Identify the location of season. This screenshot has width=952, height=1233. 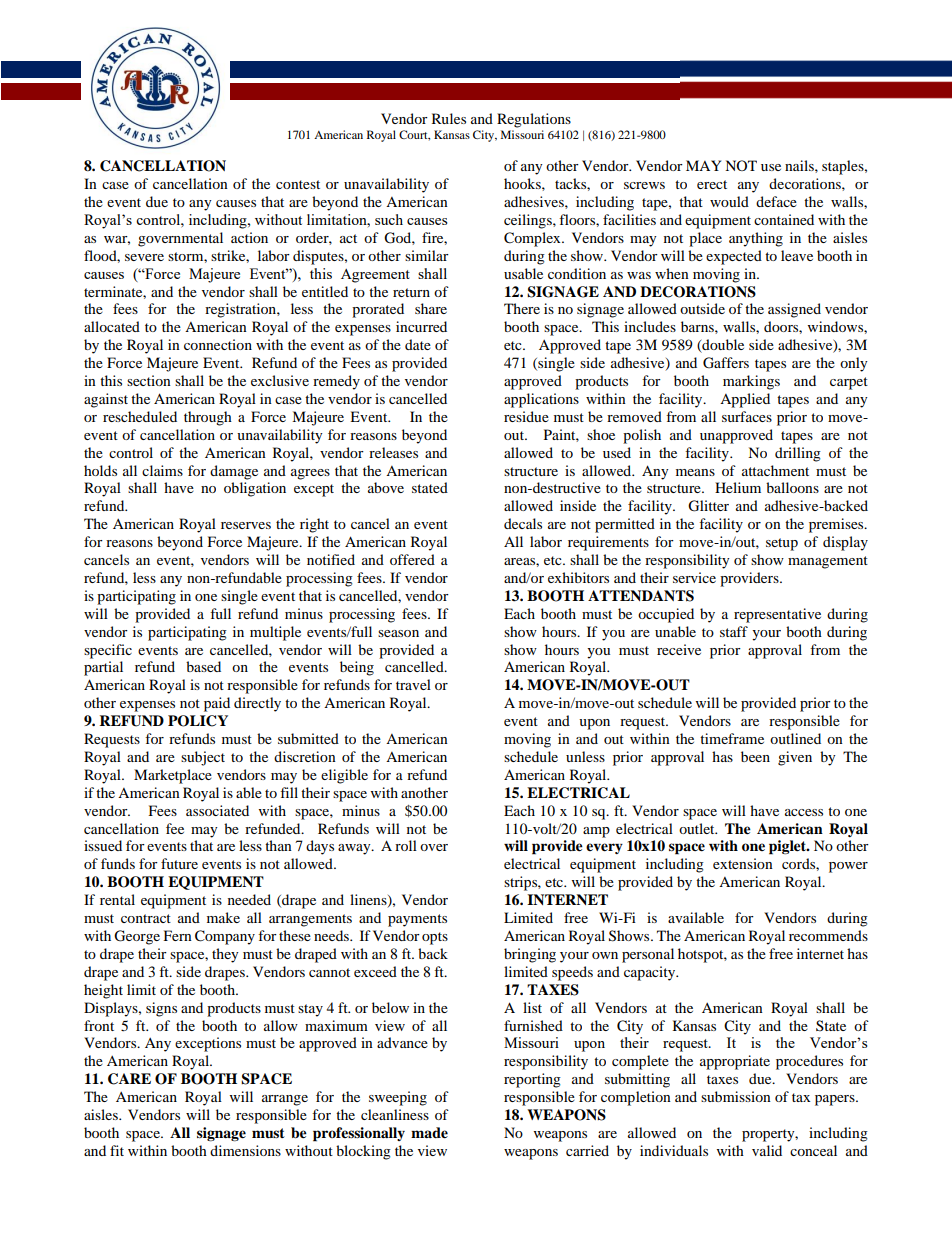
(398, 633).
